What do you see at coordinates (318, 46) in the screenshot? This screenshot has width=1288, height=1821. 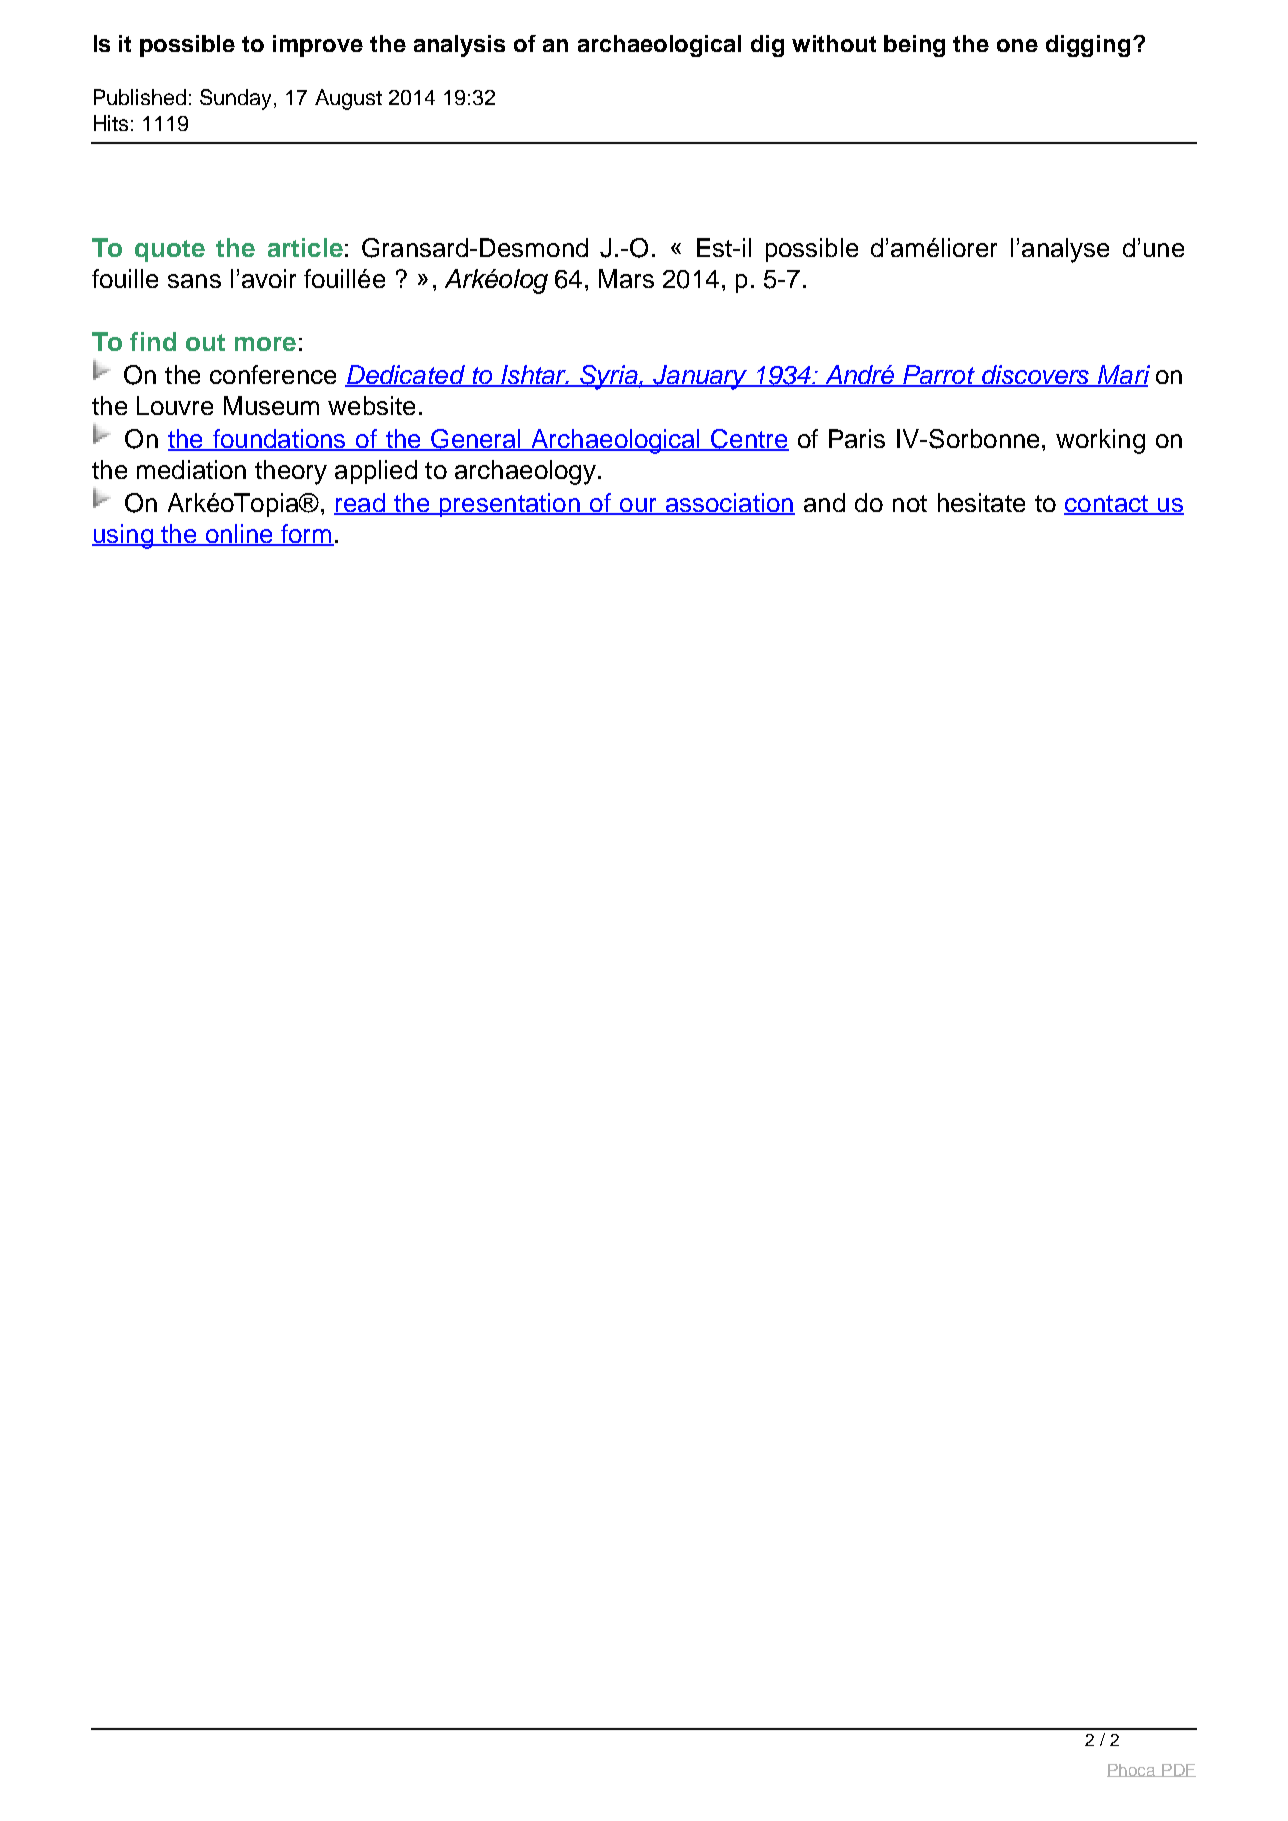 I see `improve` at bounding box center [318, 46].
